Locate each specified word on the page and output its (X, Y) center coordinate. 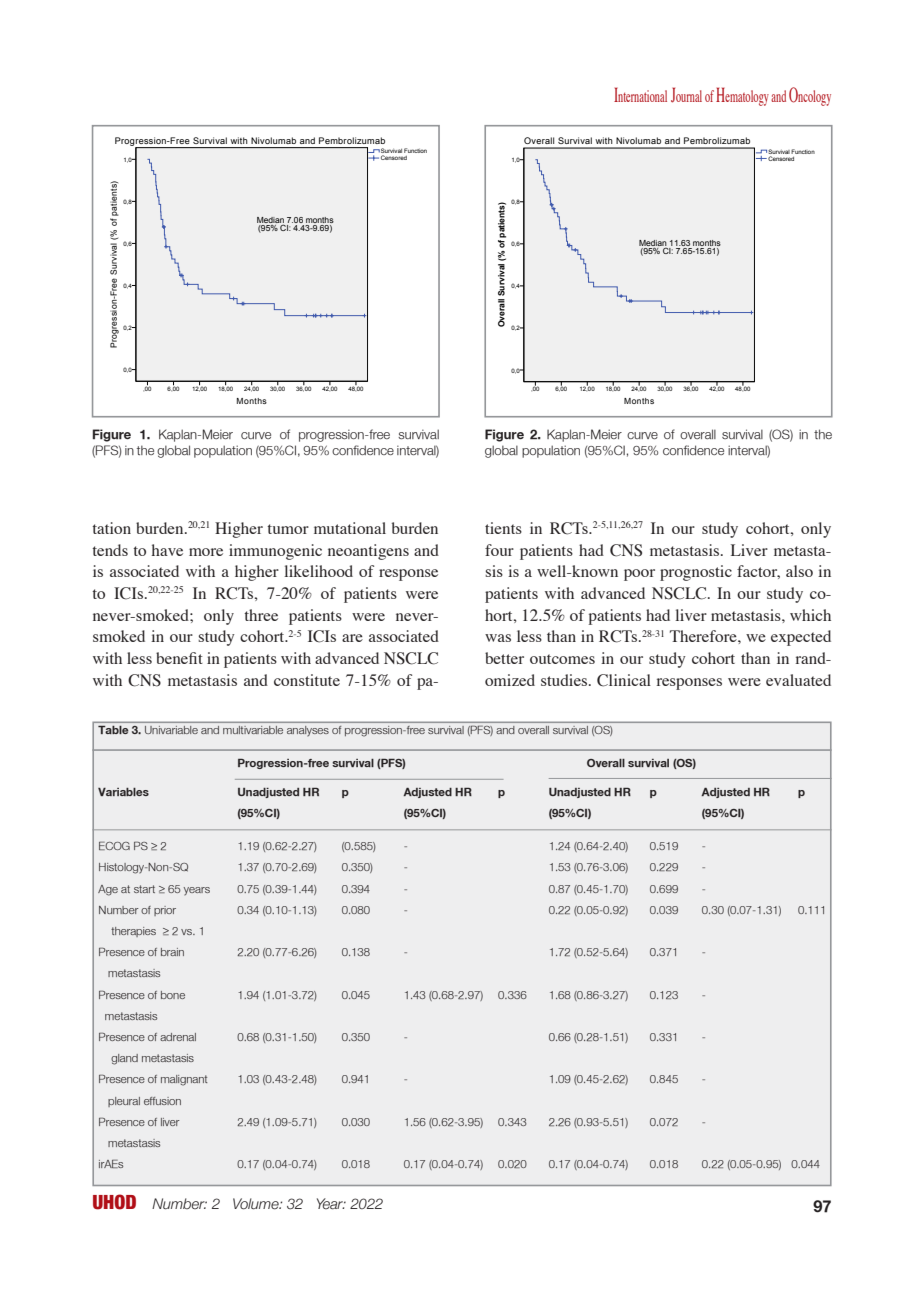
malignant (184, 1080)
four (499, 550)
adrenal (178, 1037)
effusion (162, 1101)
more (206, 552)
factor (758, 572)
